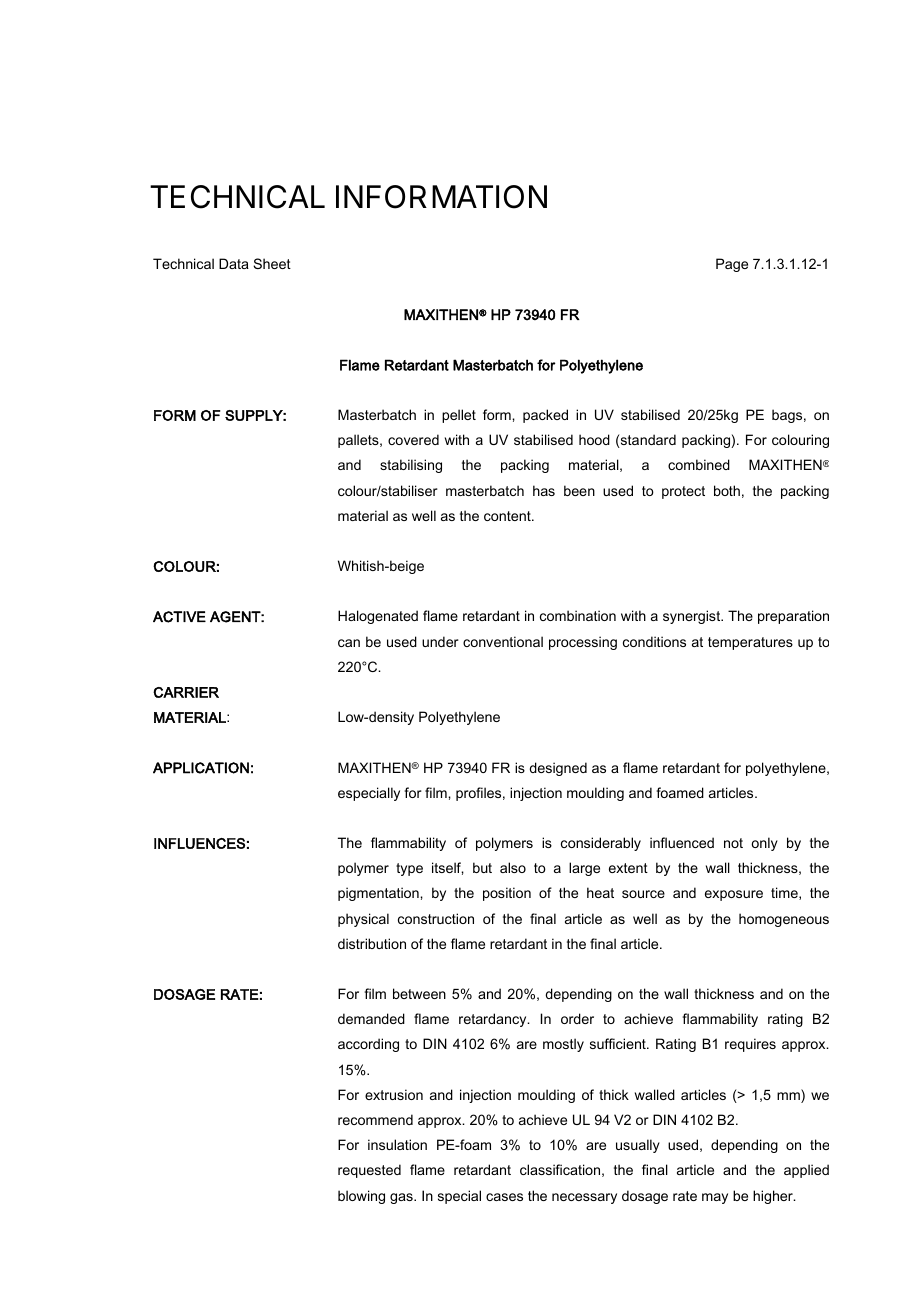  What do you see at coordinates (683, 492) in the screenshot?
I see `protect` at bounding box center [683, 492].
